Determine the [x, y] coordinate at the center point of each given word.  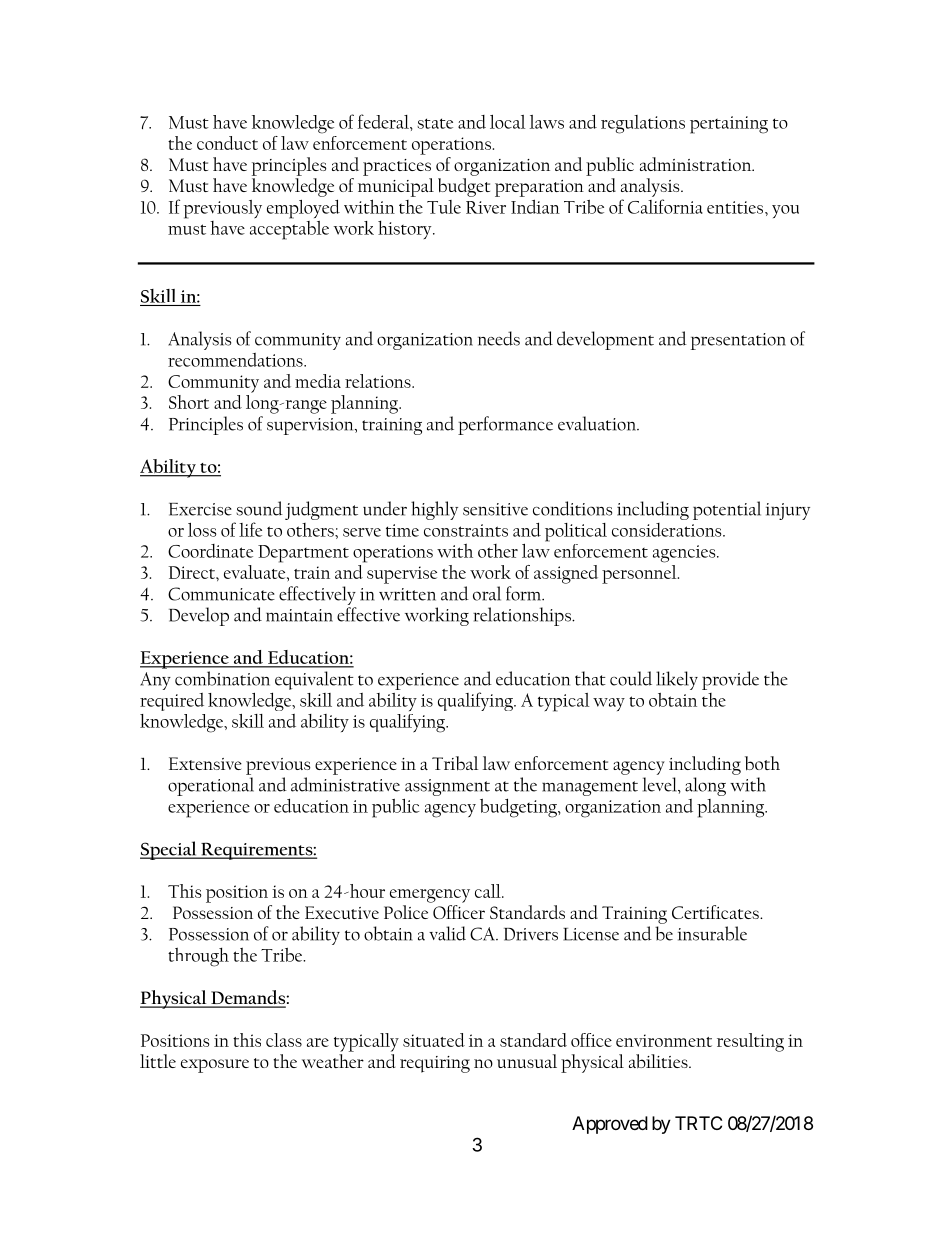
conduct [227, 143]
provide [730, 680]
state [435, 123]
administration [697, 164]
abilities [659, 1061]
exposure [215, 1066]
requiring [435, 1064]
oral [487, 593]
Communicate [221, 594]
